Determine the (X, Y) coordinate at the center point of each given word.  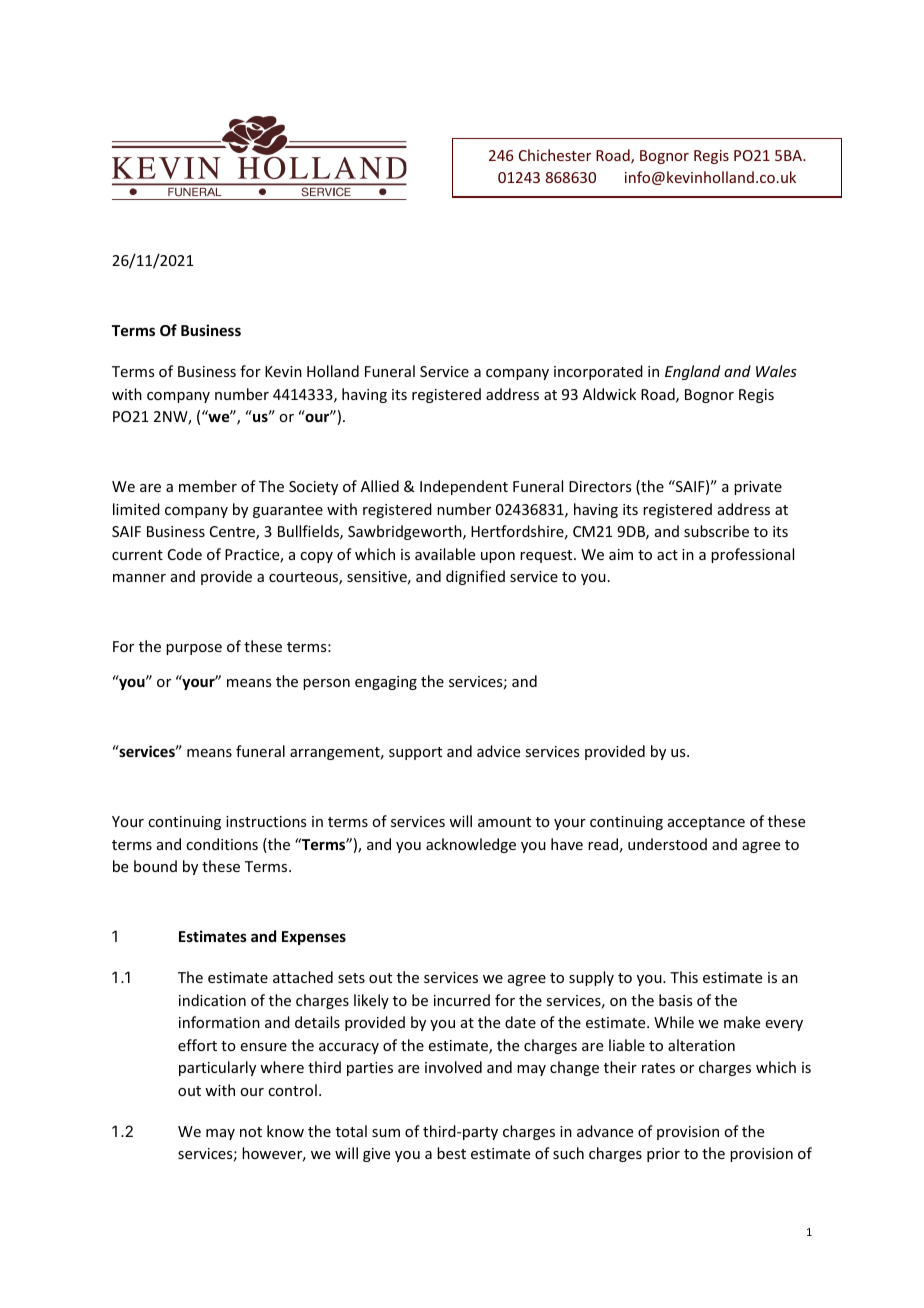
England (692, 372)
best (451, 1153)
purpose (194, 649)
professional (752, 555)
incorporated (598, 372)
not (251, 1132)
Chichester (555, 155)
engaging (386, 683)
